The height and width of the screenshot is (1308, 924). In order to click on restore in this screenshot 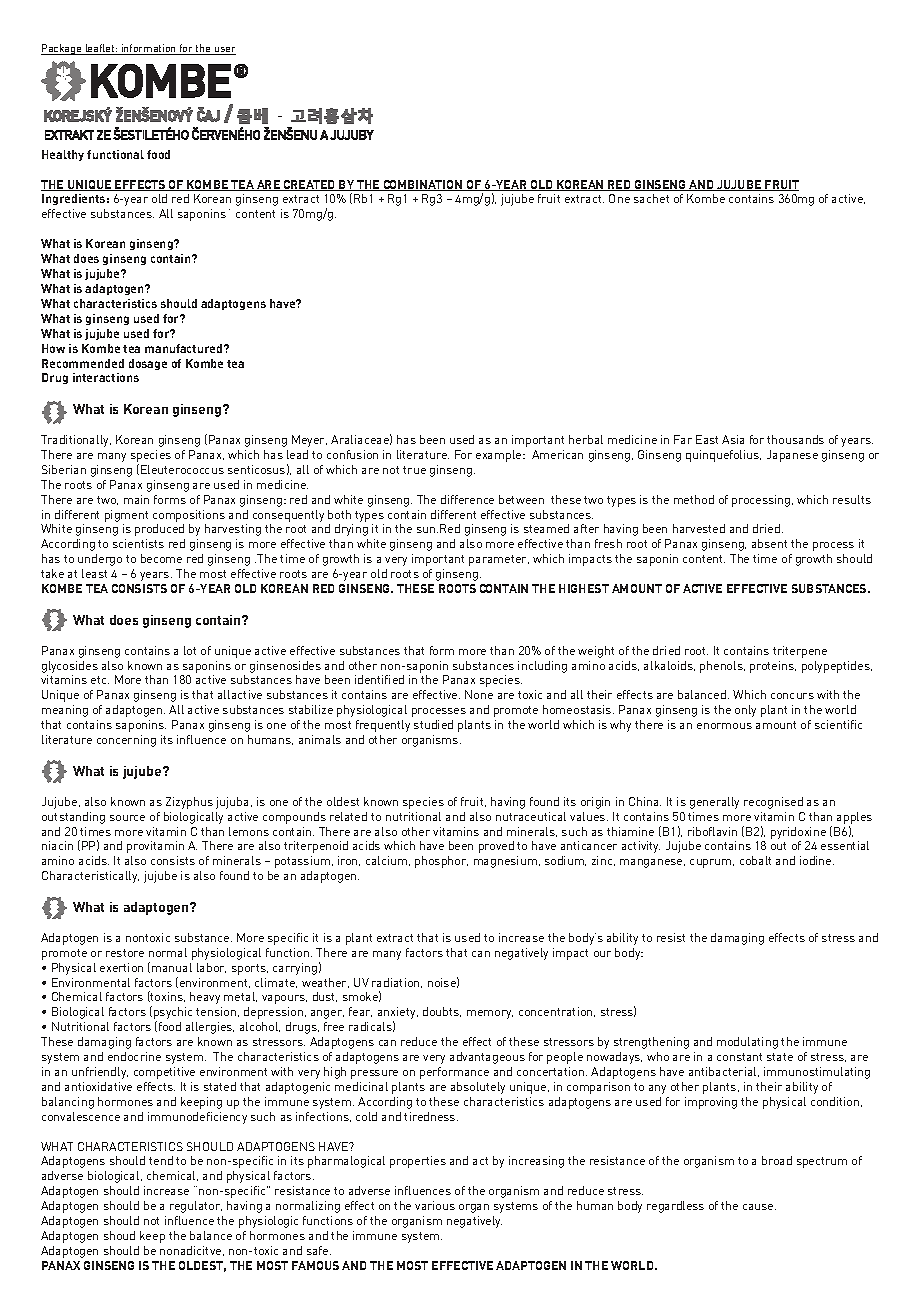, I will do `click(125, 953)`.
